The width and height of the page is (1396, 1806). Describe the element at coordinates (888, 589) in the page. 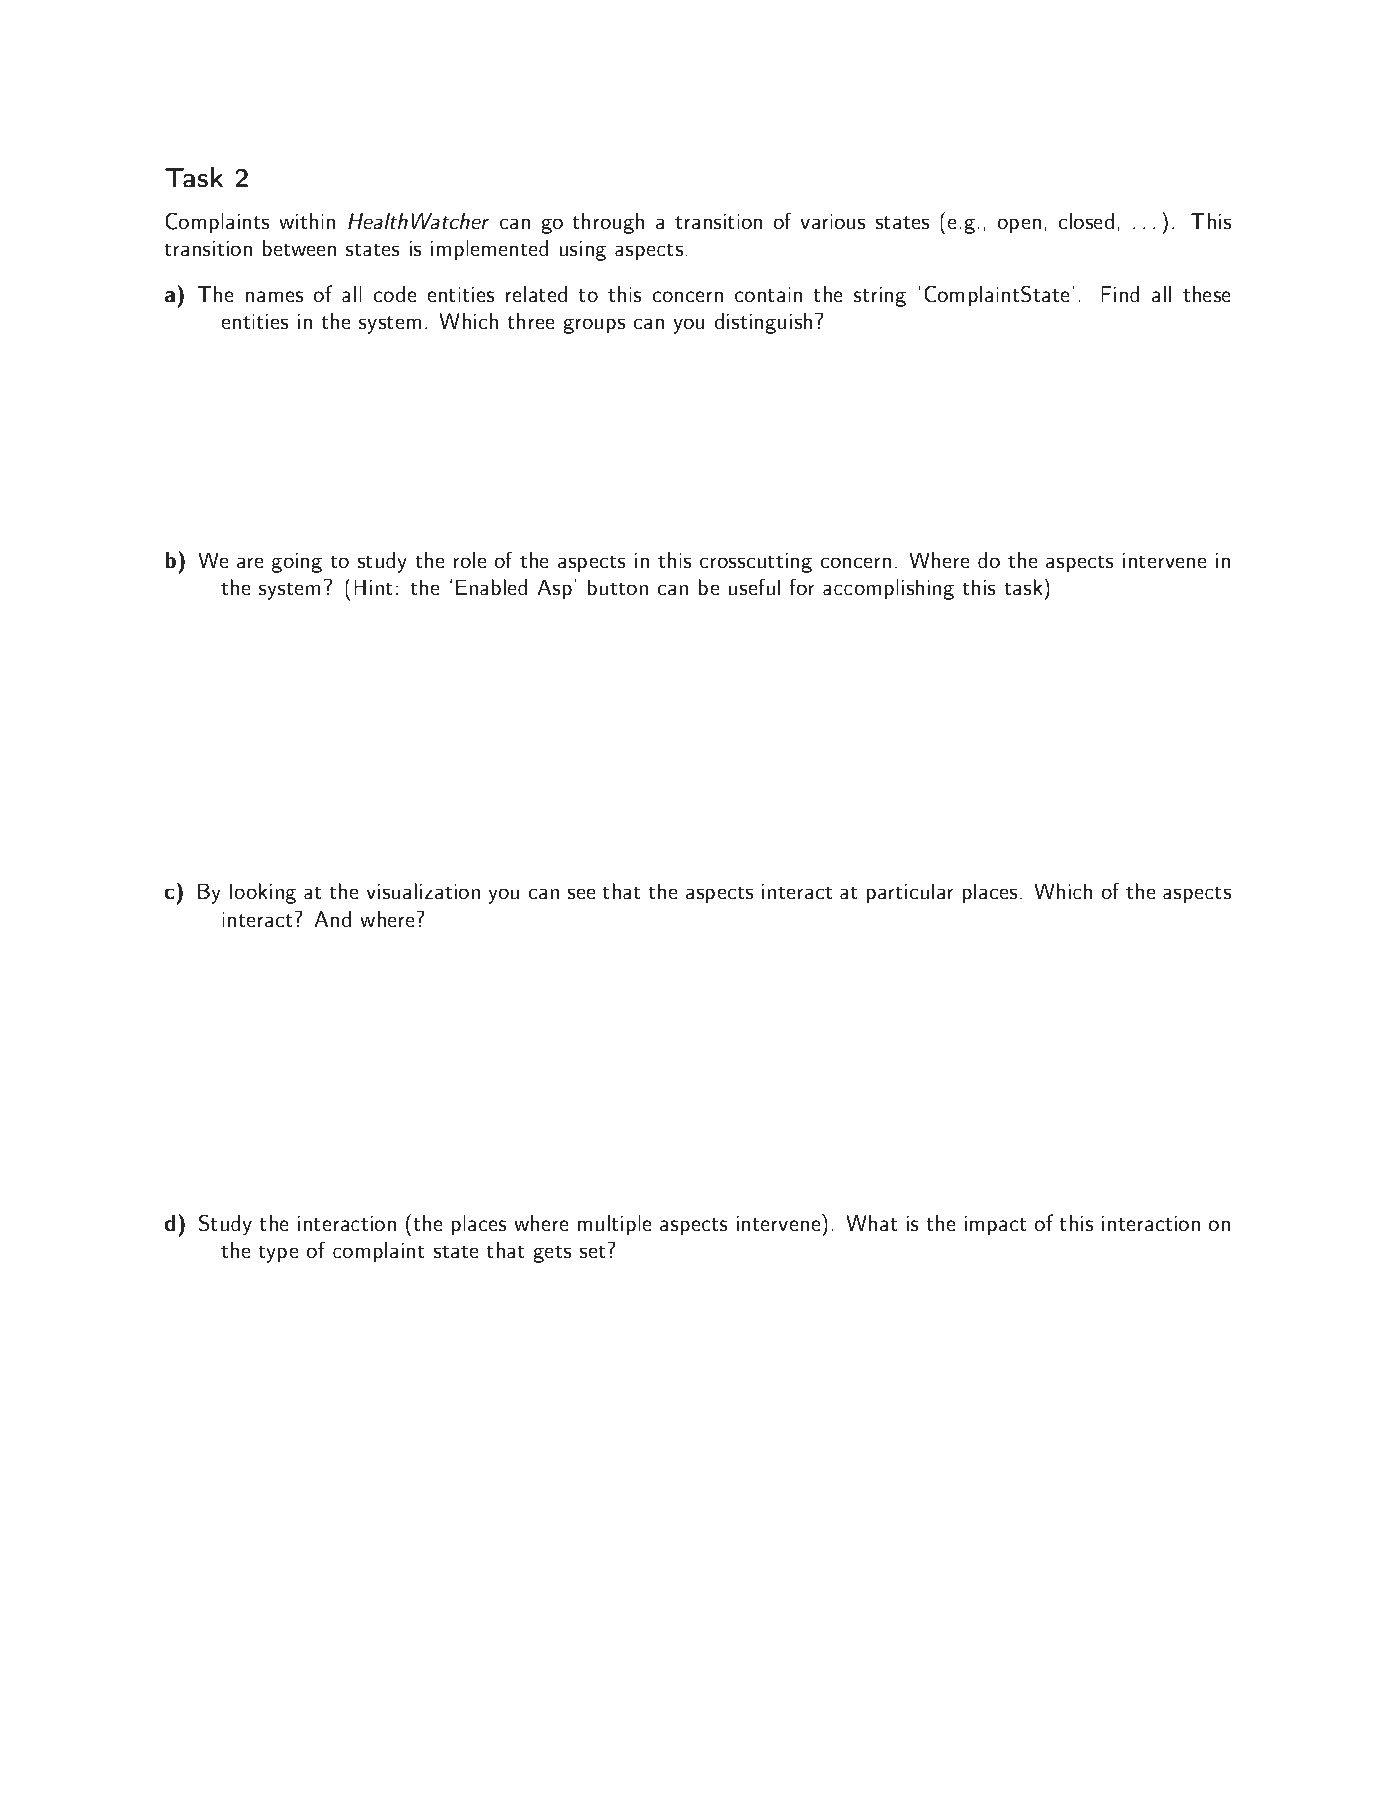

I see `accomplishing` at that location.
